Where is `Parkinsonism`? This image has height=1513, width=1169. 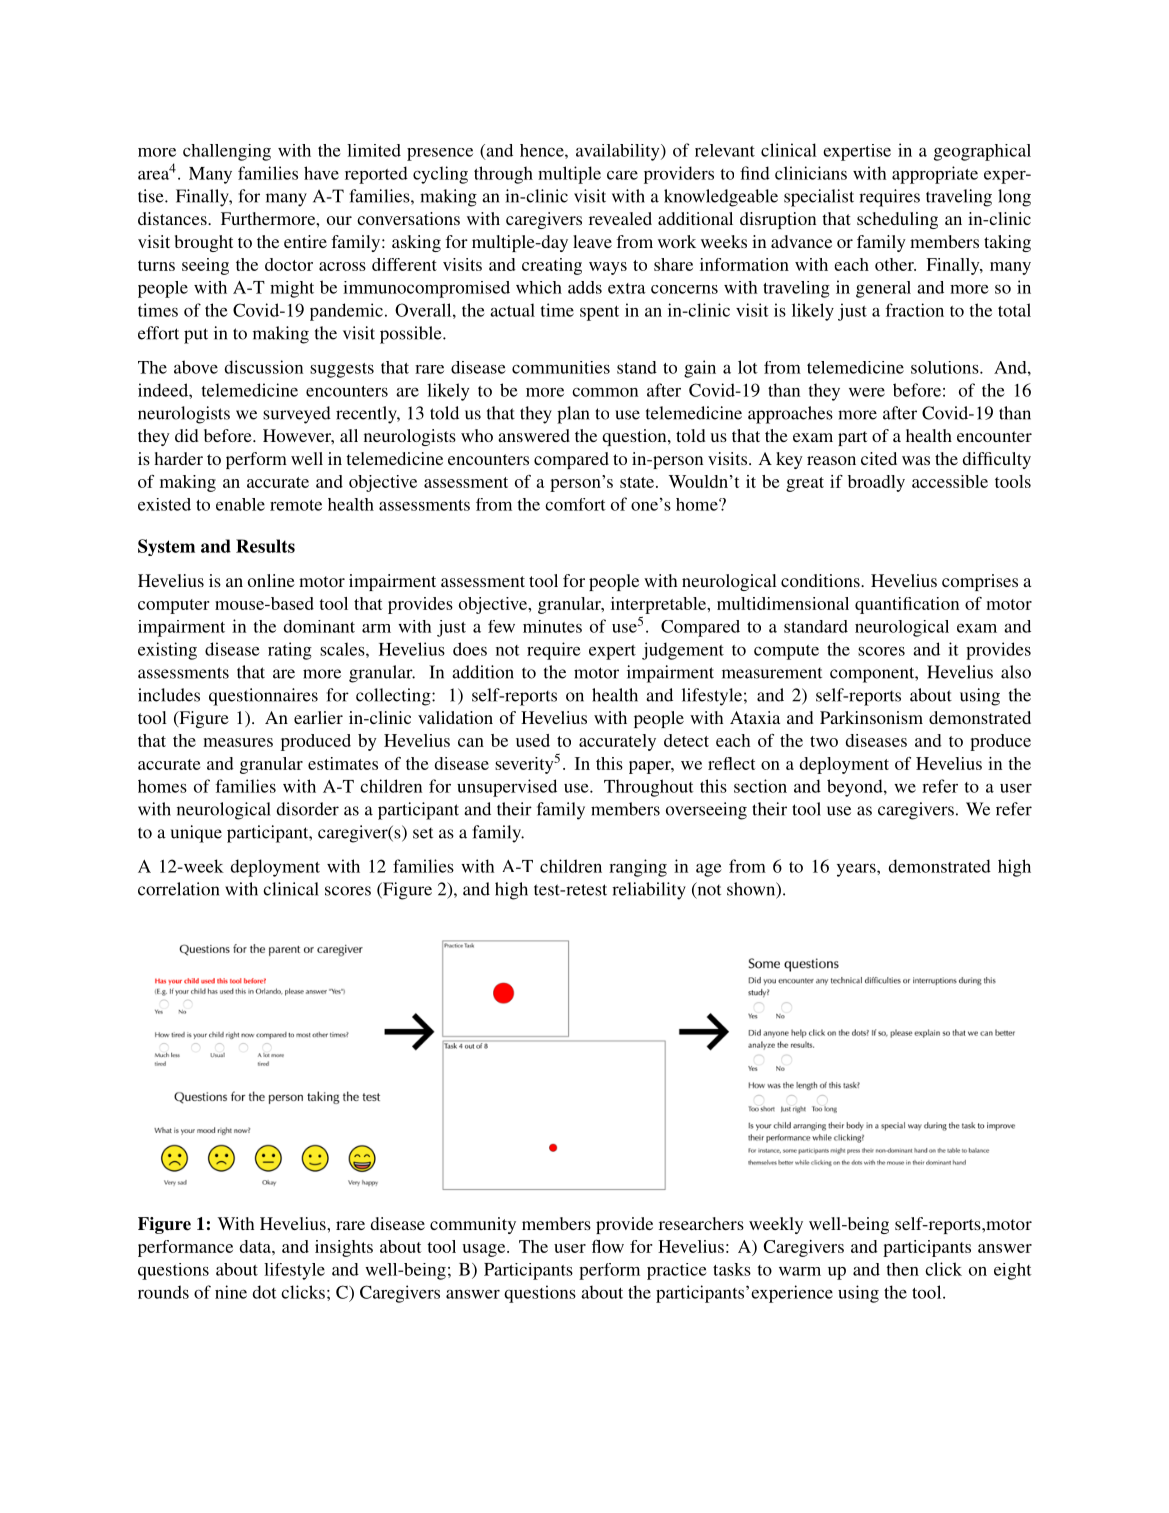
Parkinsonism is located at coordinates (871, 717).
